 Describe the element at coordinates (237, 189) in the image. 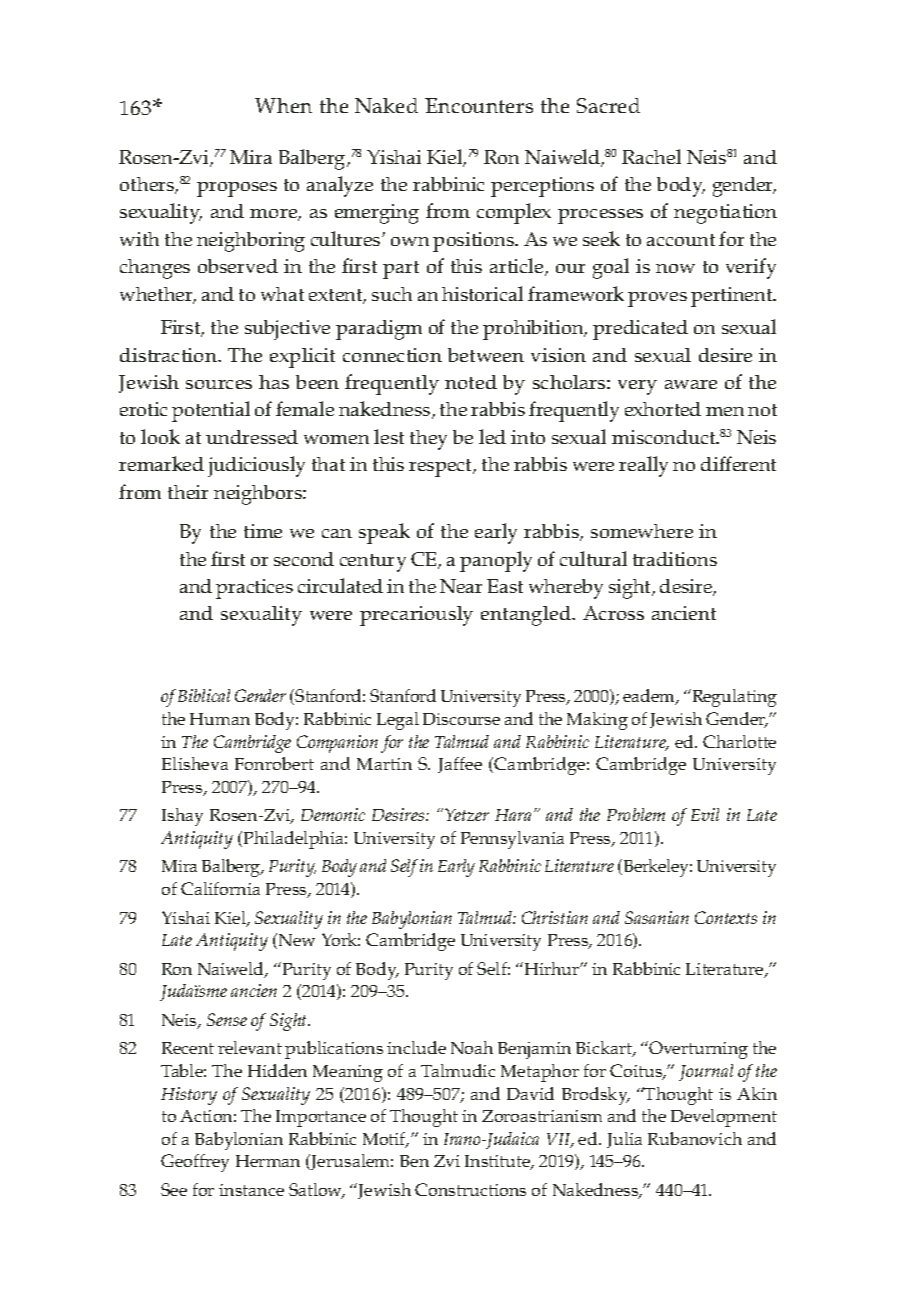

I see `proposes` at that location.
